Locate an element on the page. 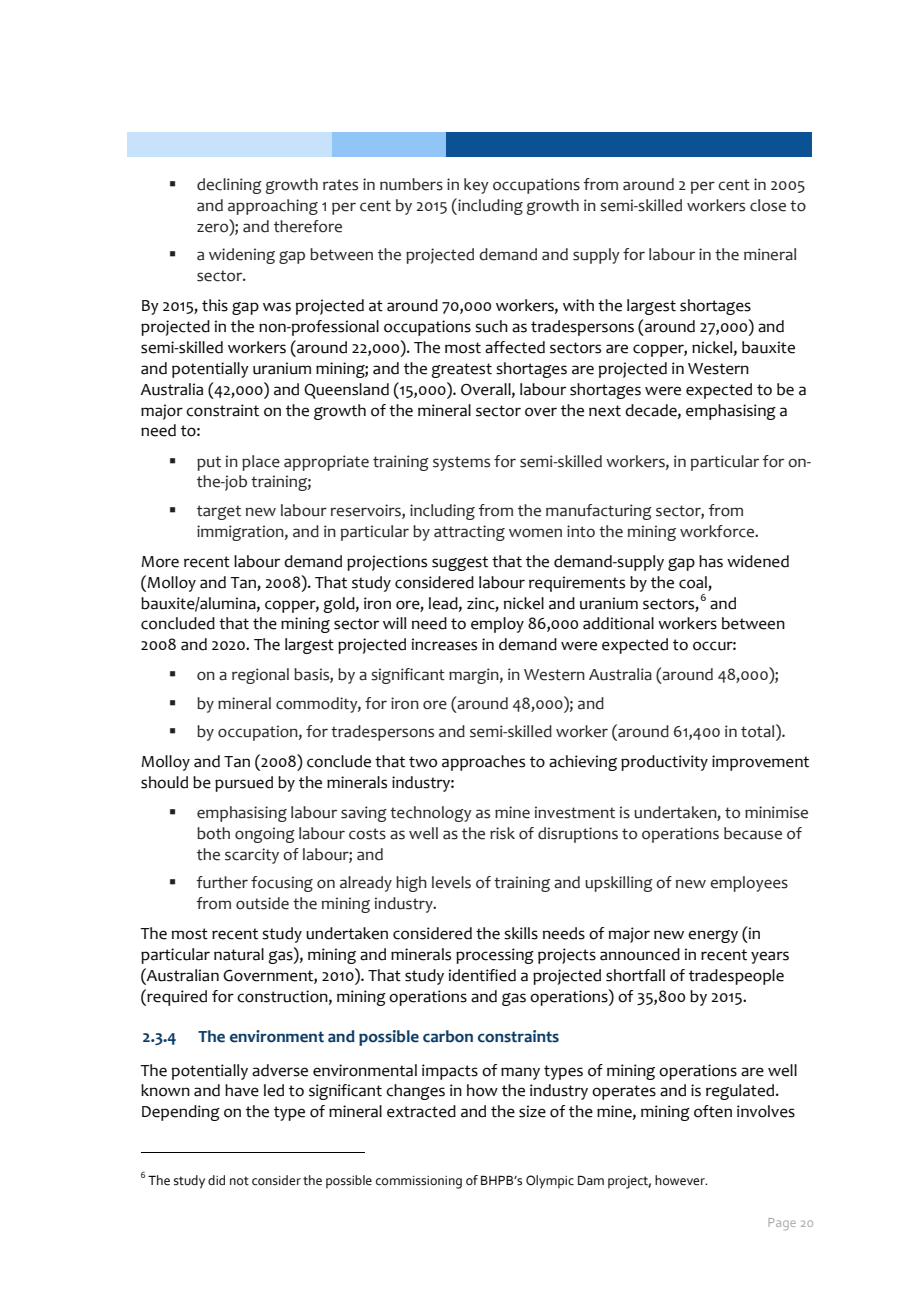 Image resolution: width=924 pixels, height=1308 pixels. approaches is located at coordinates (483, 763).
